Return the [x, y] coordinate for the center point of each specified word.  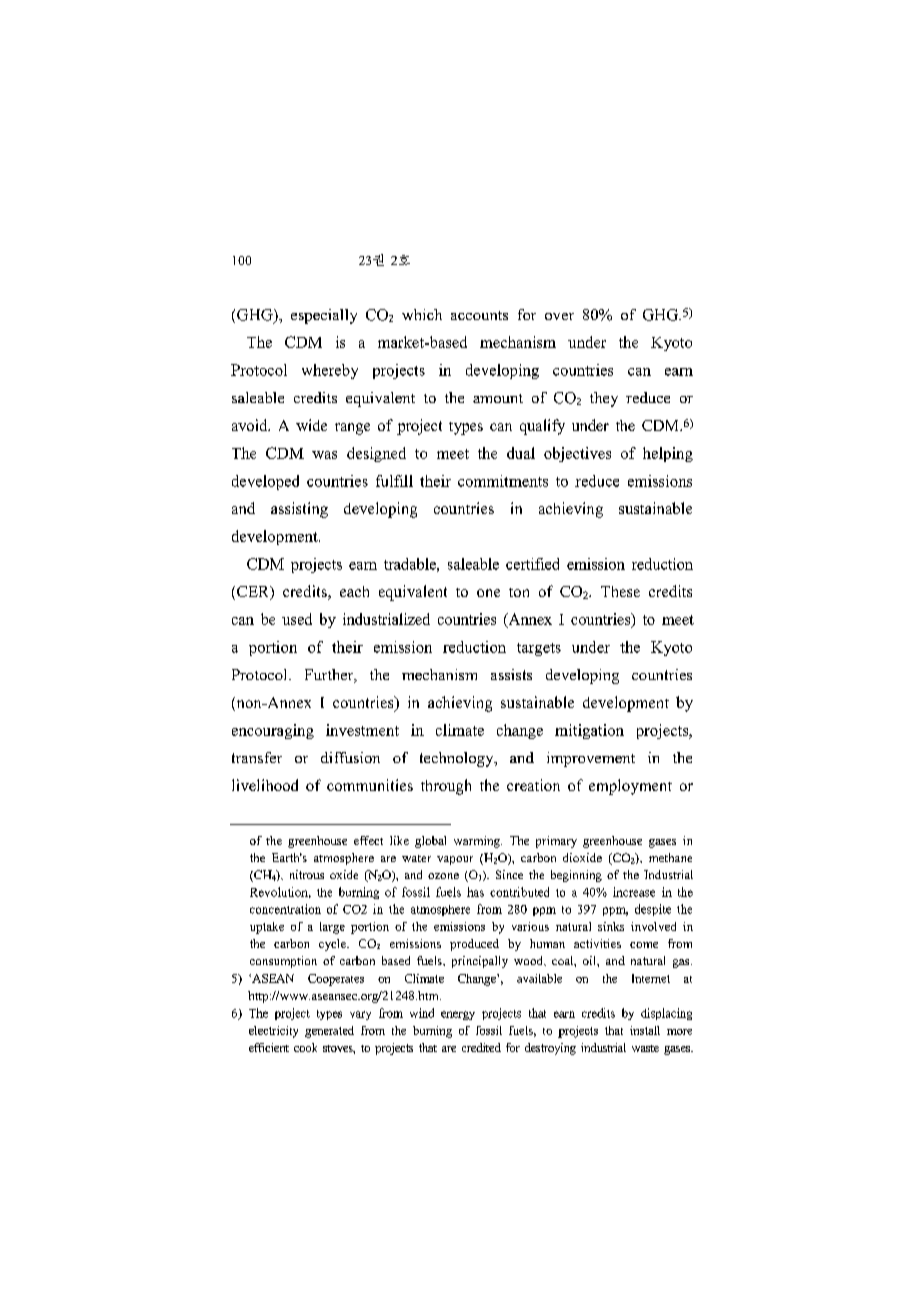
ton [519, 592]
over [559, 316]
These [620, 591]
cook [305, 1047]
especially [324, 316]
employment [630, 787]
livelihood [265, 785]
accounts [479, 315]
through [446, 787]
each [354, 591]
